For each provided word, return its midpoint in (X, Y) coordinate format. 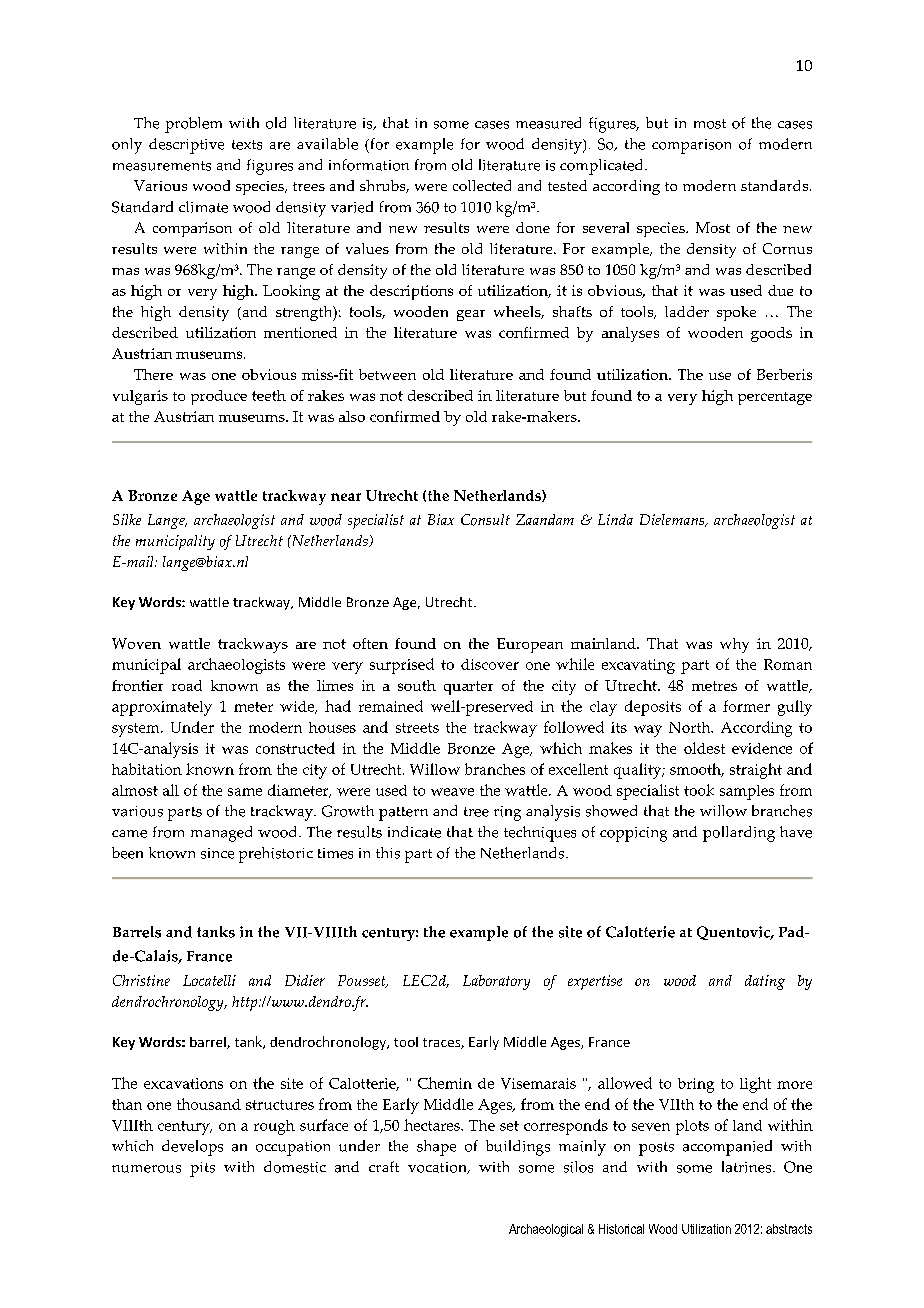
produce (219, 397)
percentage (775, 398)
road (187, 685)
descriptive (186, 146)
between (387, 374)
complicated (603, 167)
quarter (468, 688)
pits (202, 1169)
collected (482, 185)
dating (765, 982)
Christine (141, 980)
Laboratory (496, 982)
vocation (438, 1168)
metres (714, 686)
